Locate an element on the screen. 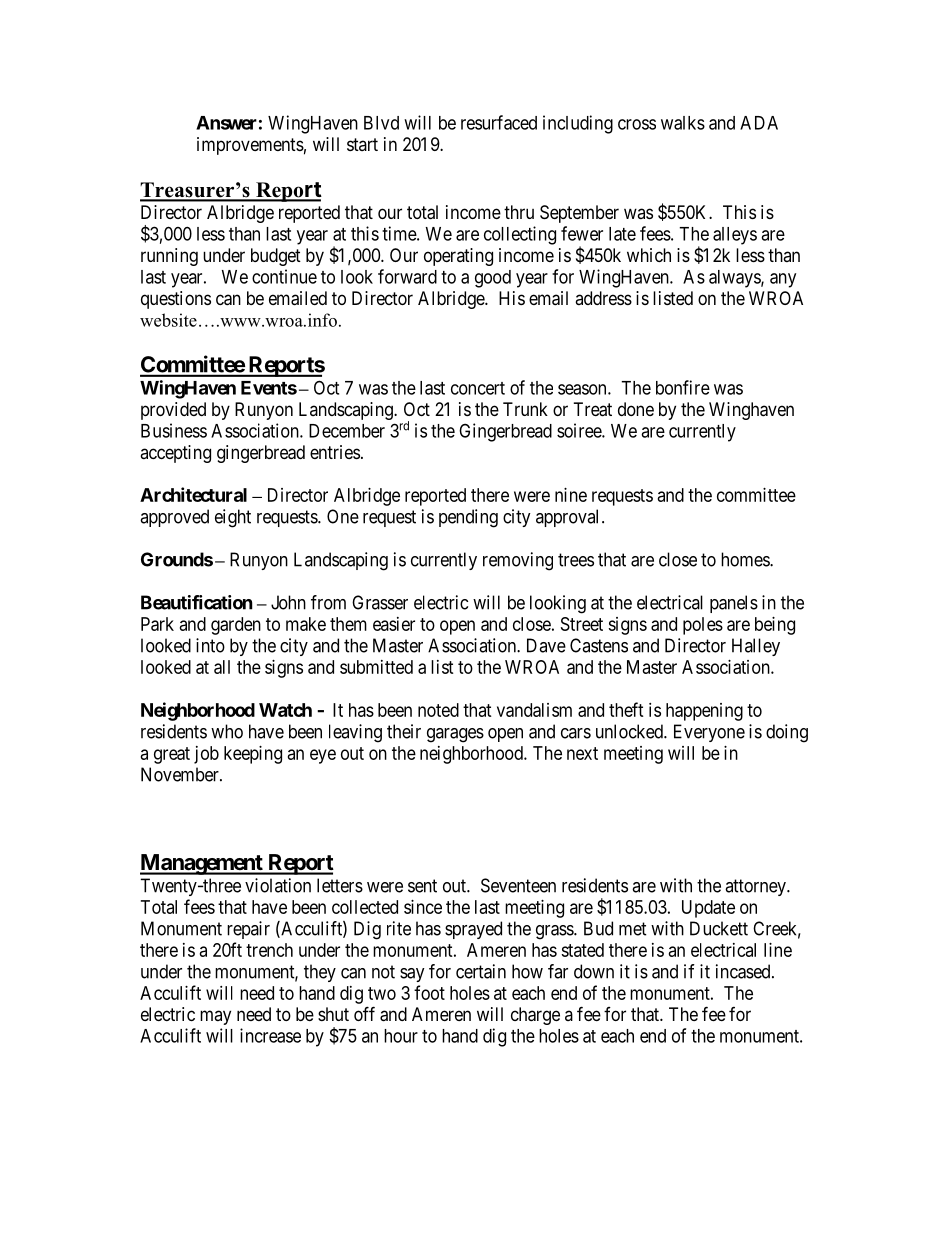  resurfaced is located at coordinates (499, 122).
